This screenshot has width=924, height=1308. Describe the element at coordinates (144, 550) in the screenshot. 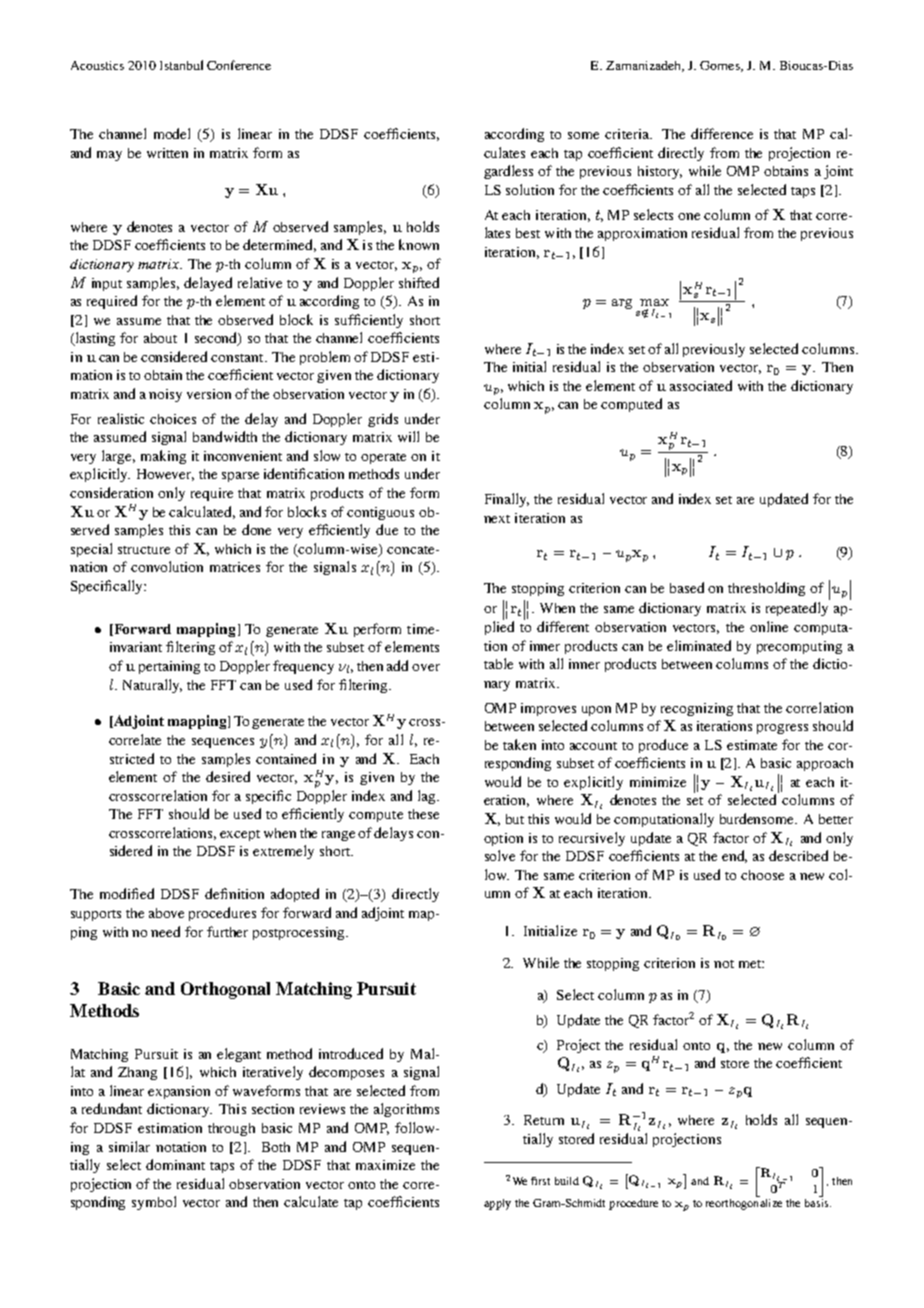

I see `structure` at that location.
